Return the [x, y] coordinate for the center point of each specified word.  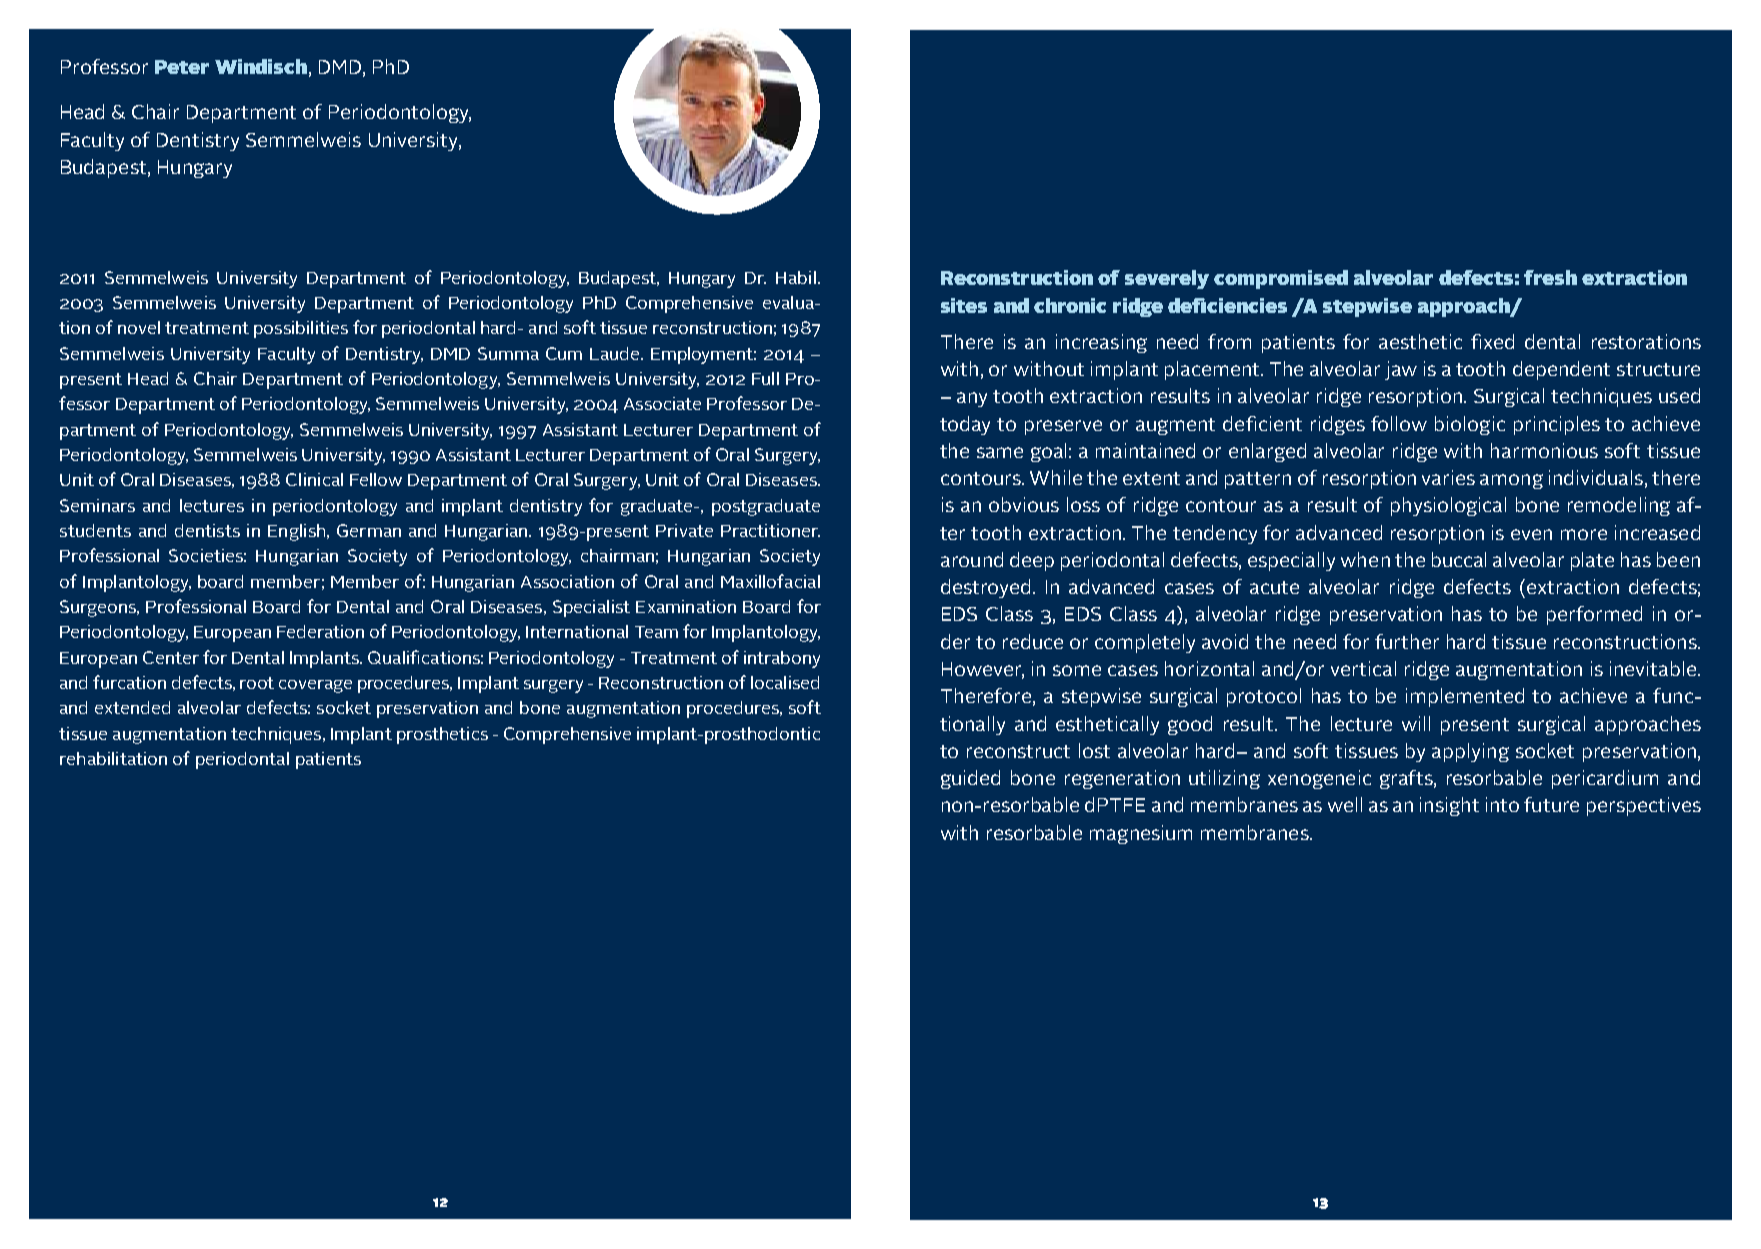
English [296, 532]
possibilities [301, 329]
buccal [1459, 559]
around [972, 559]
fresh [1550, 277]
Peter [182, 67]
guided [970, 779]
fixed [1492, 341]
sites [964, 305]
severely [1167, 279]
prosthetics [442, 735]
